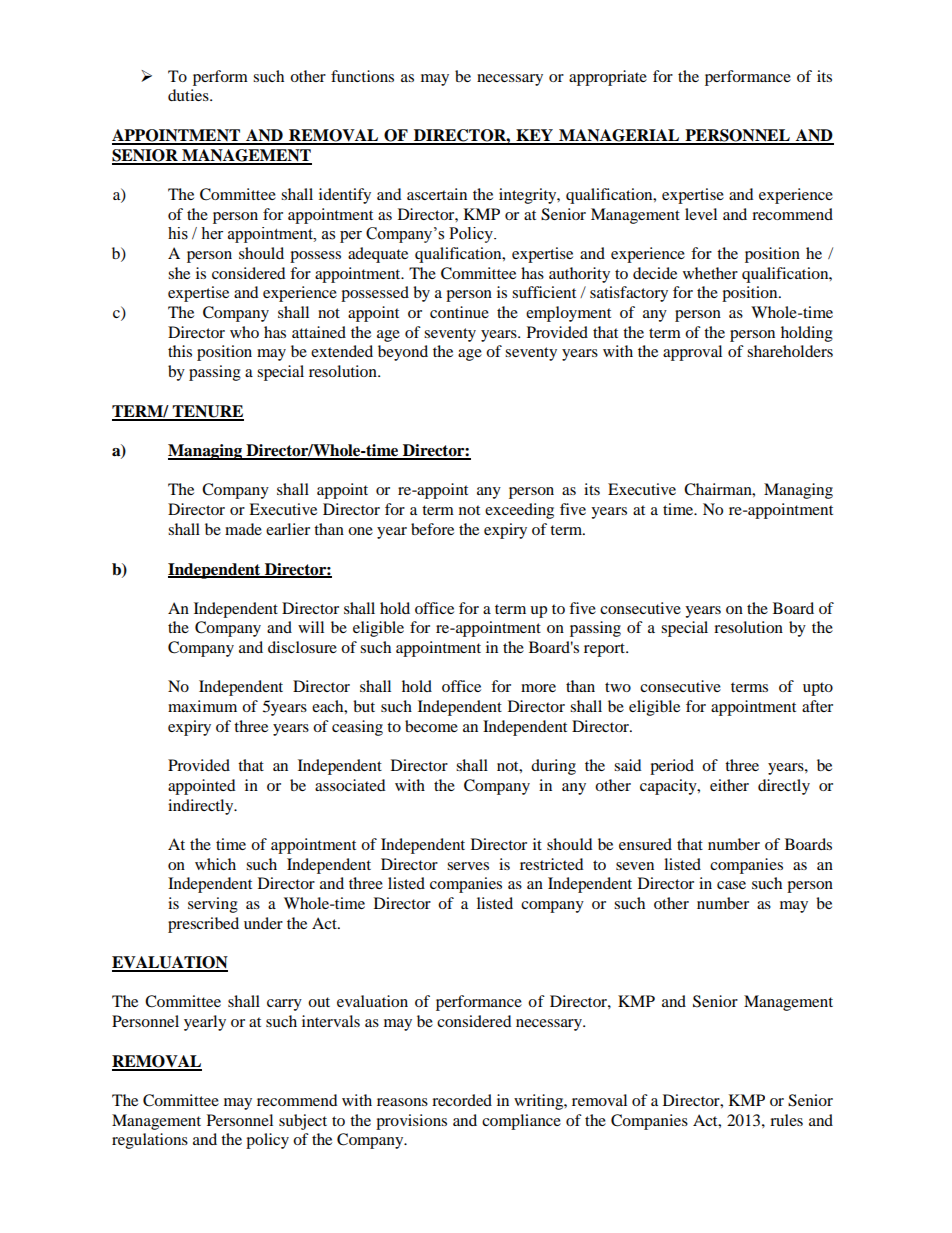 Image resolution: width=952 pixels, height=1233 pixels. I want to click on MANAGERIAL, so click(619, 136).
